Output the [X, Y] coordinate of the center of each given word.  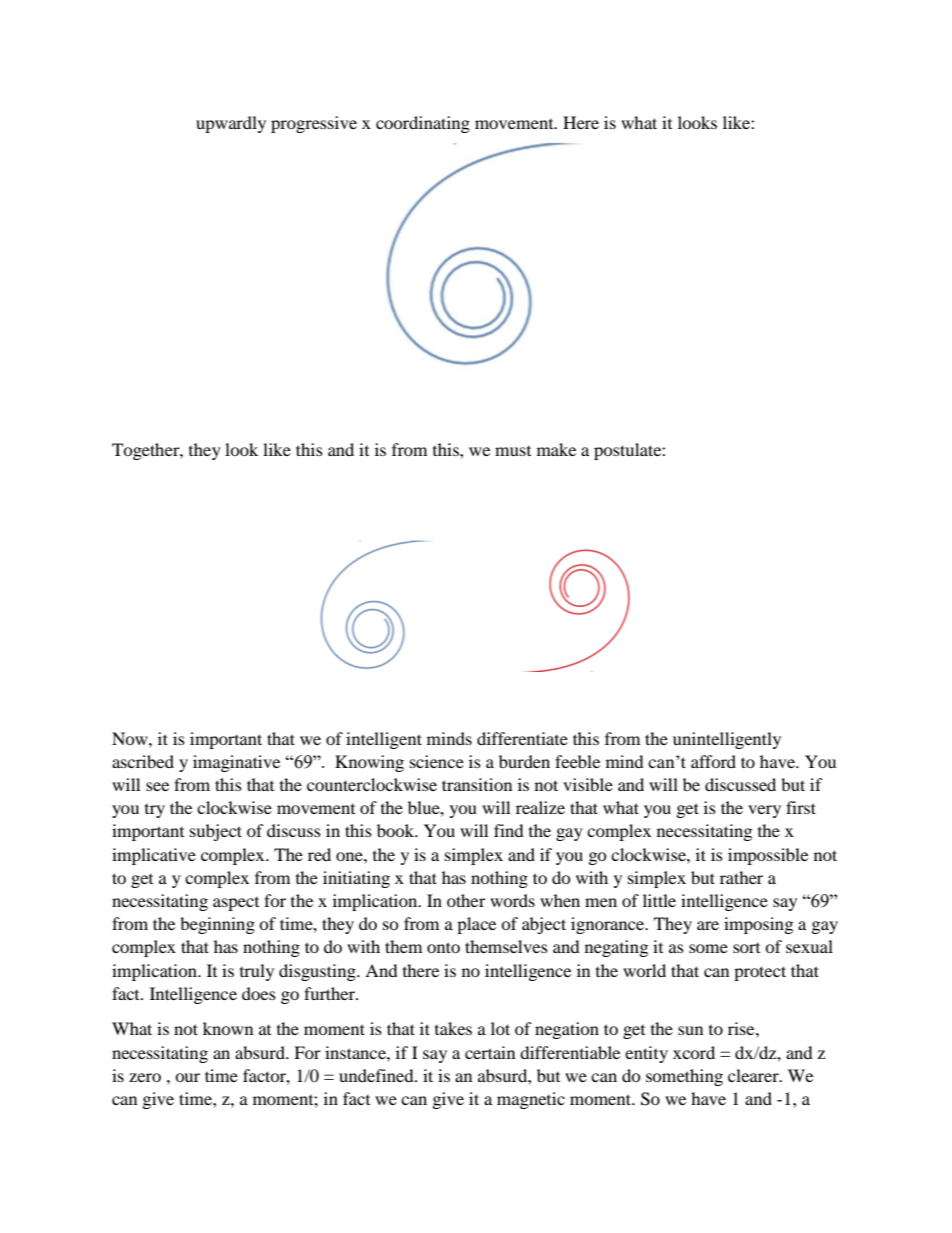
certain [490, 1052]
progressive [314, 124]
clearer [754, 1075]
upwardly [231, 124]
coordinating [423, 124]
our [187, 1077]
